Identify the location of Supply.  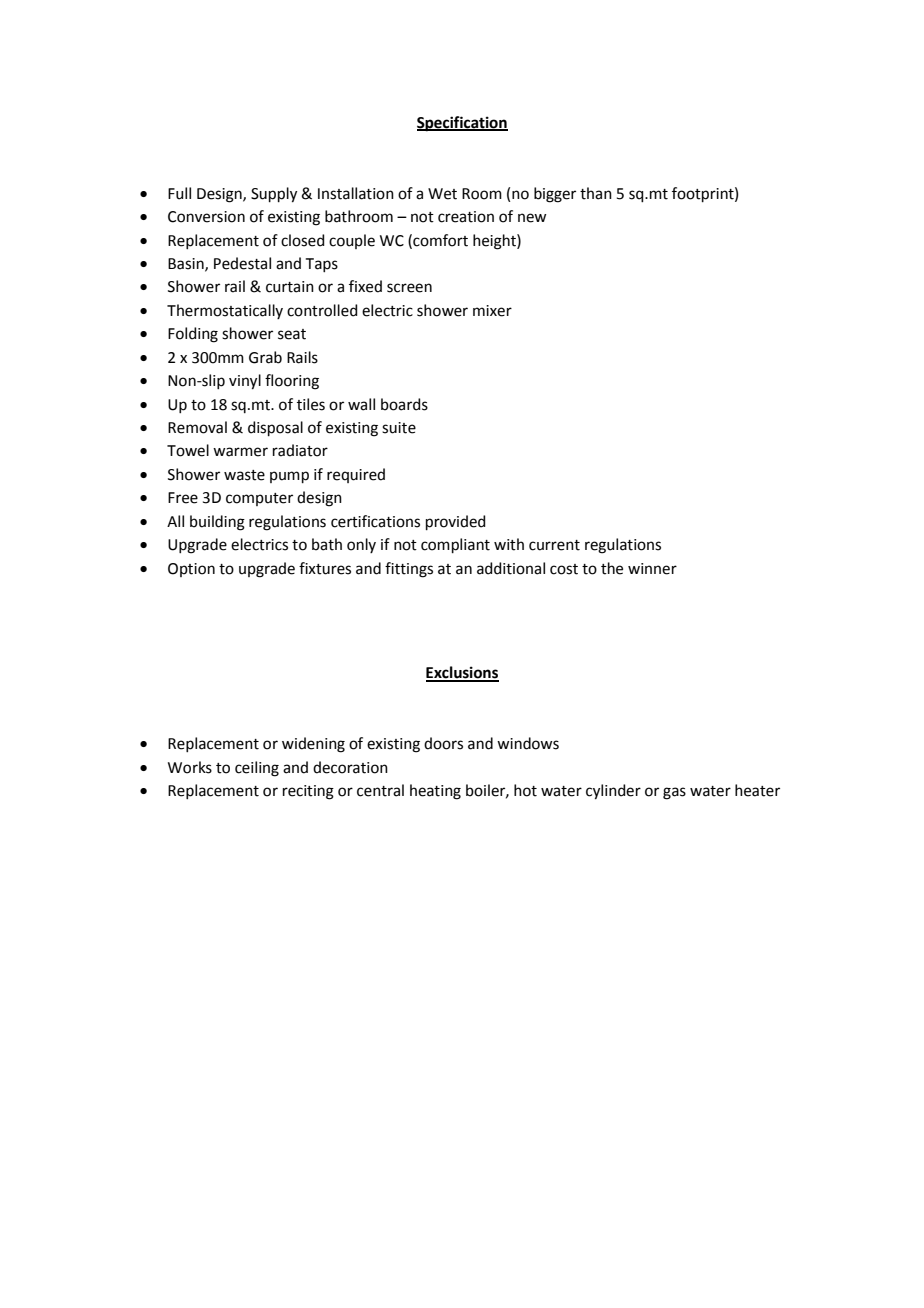
(274, 195).
